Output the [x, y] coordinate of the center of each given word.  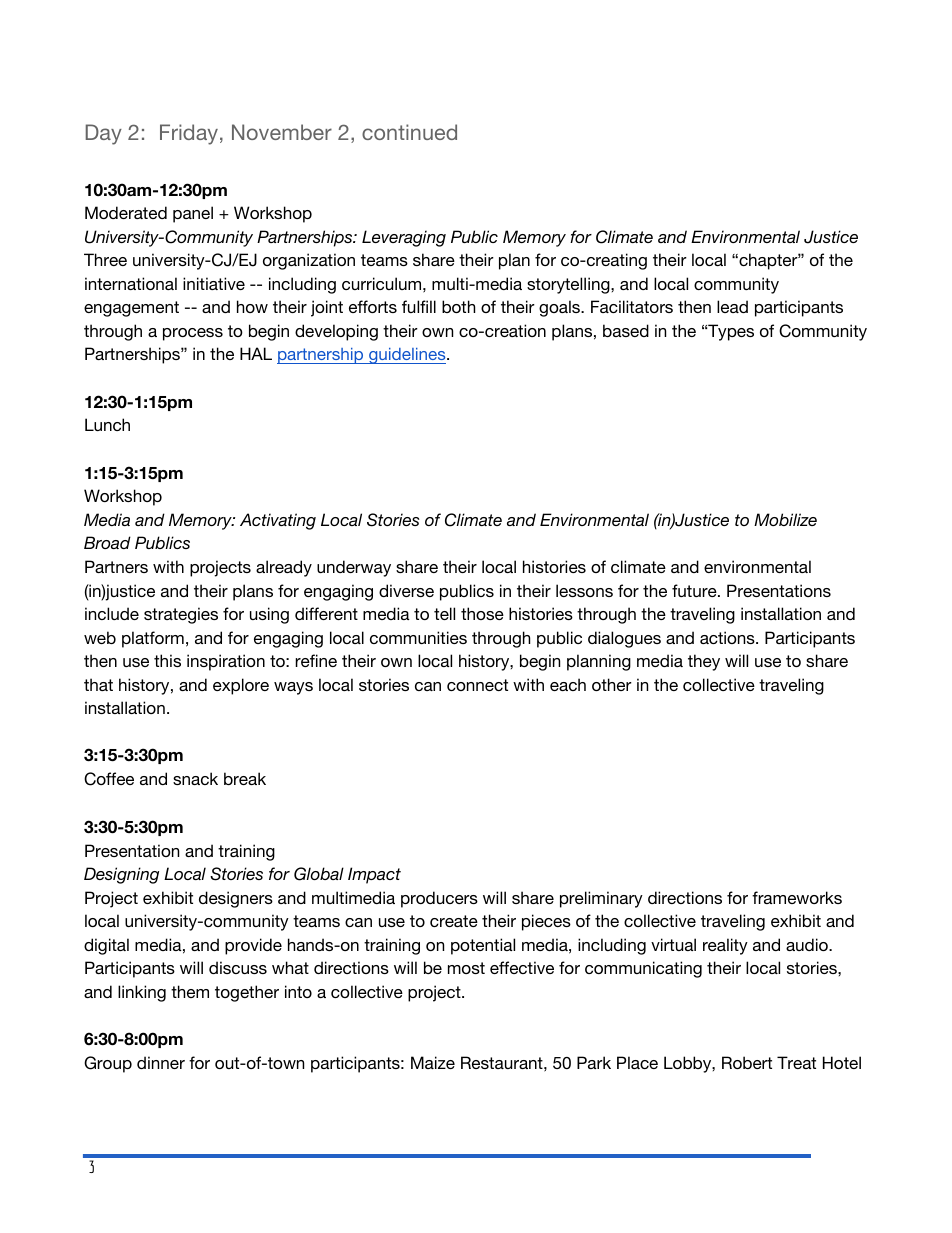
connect [477, 685]
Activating [278, 521]
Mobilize [785, 519]
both [458, 306]
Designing [121, 875]
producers [439, 899]
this [167, 660]
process [193, 334]
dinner [161, 1062]
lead [732, 306]
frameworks [797, 897]
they [704, 662]
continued [409, 132]
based [626, 330]
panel [193, 214]
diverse [406, 590]
